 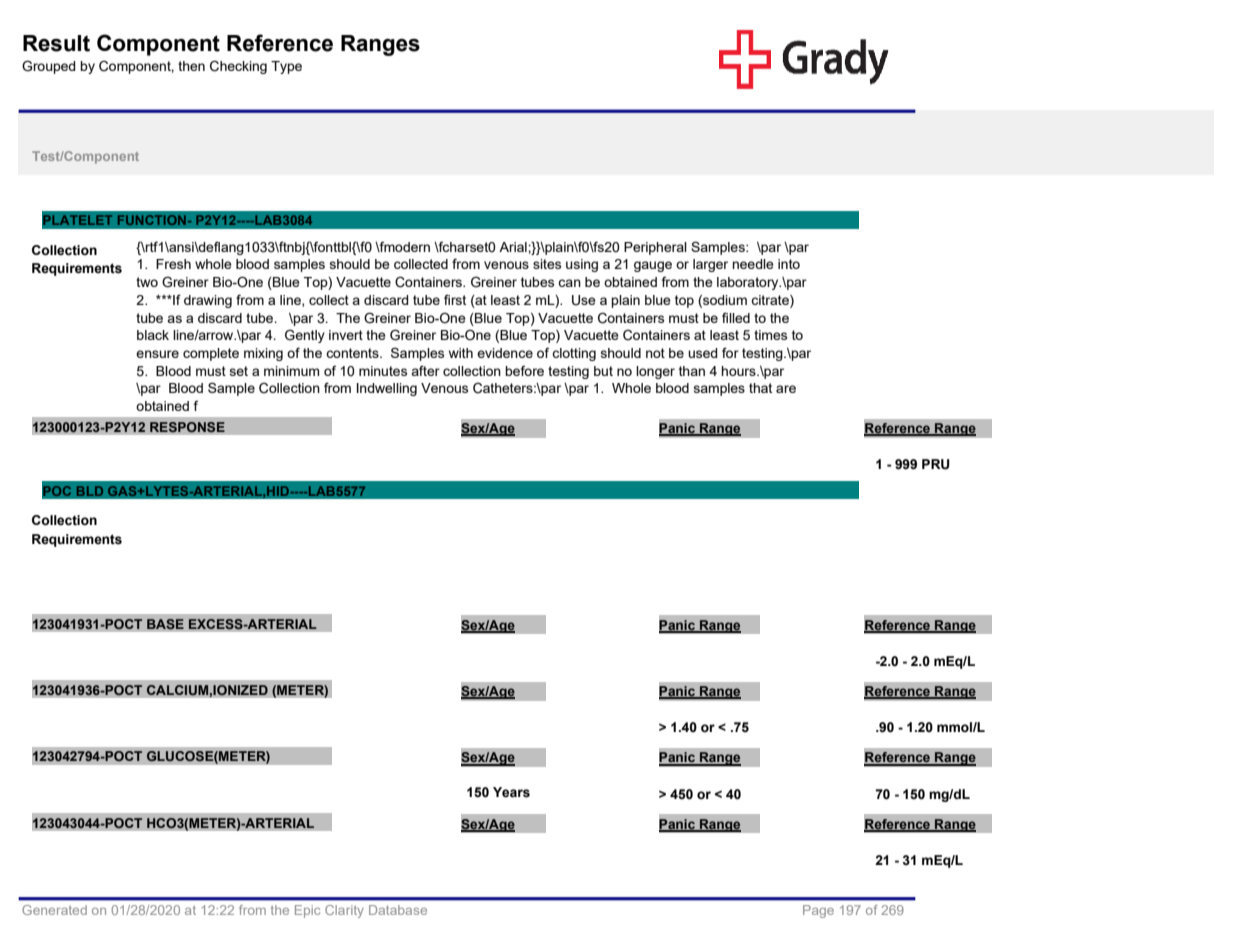 What do you see at coordinates (387, 389) in the screenshot?
I see `Indwelling` at bounding box center [387, 389].
